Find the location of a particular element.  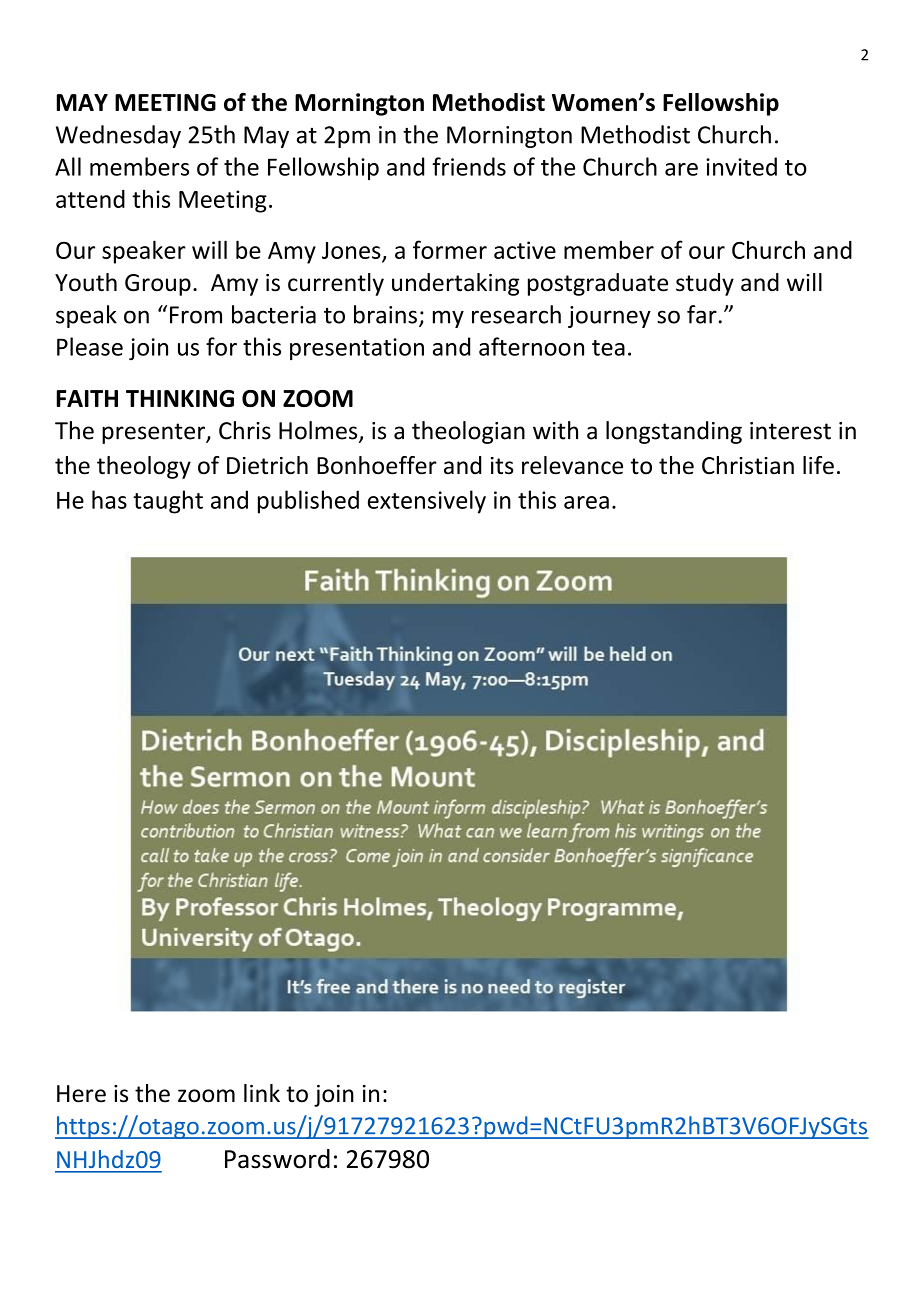

Here is located at coordinates (81, 1094).
